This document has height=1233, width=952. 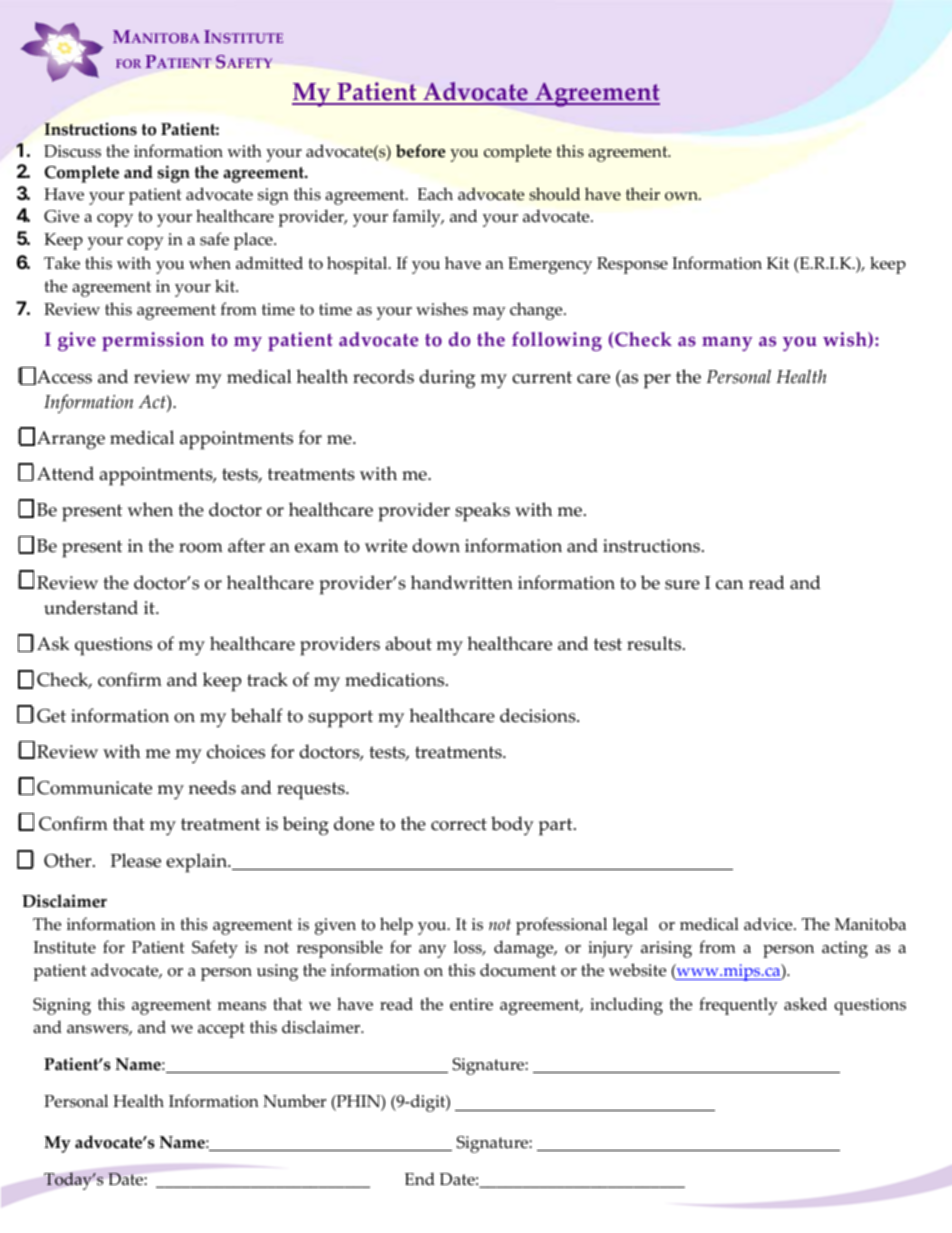 I want to click on advice, so click(x=769, y=924).
